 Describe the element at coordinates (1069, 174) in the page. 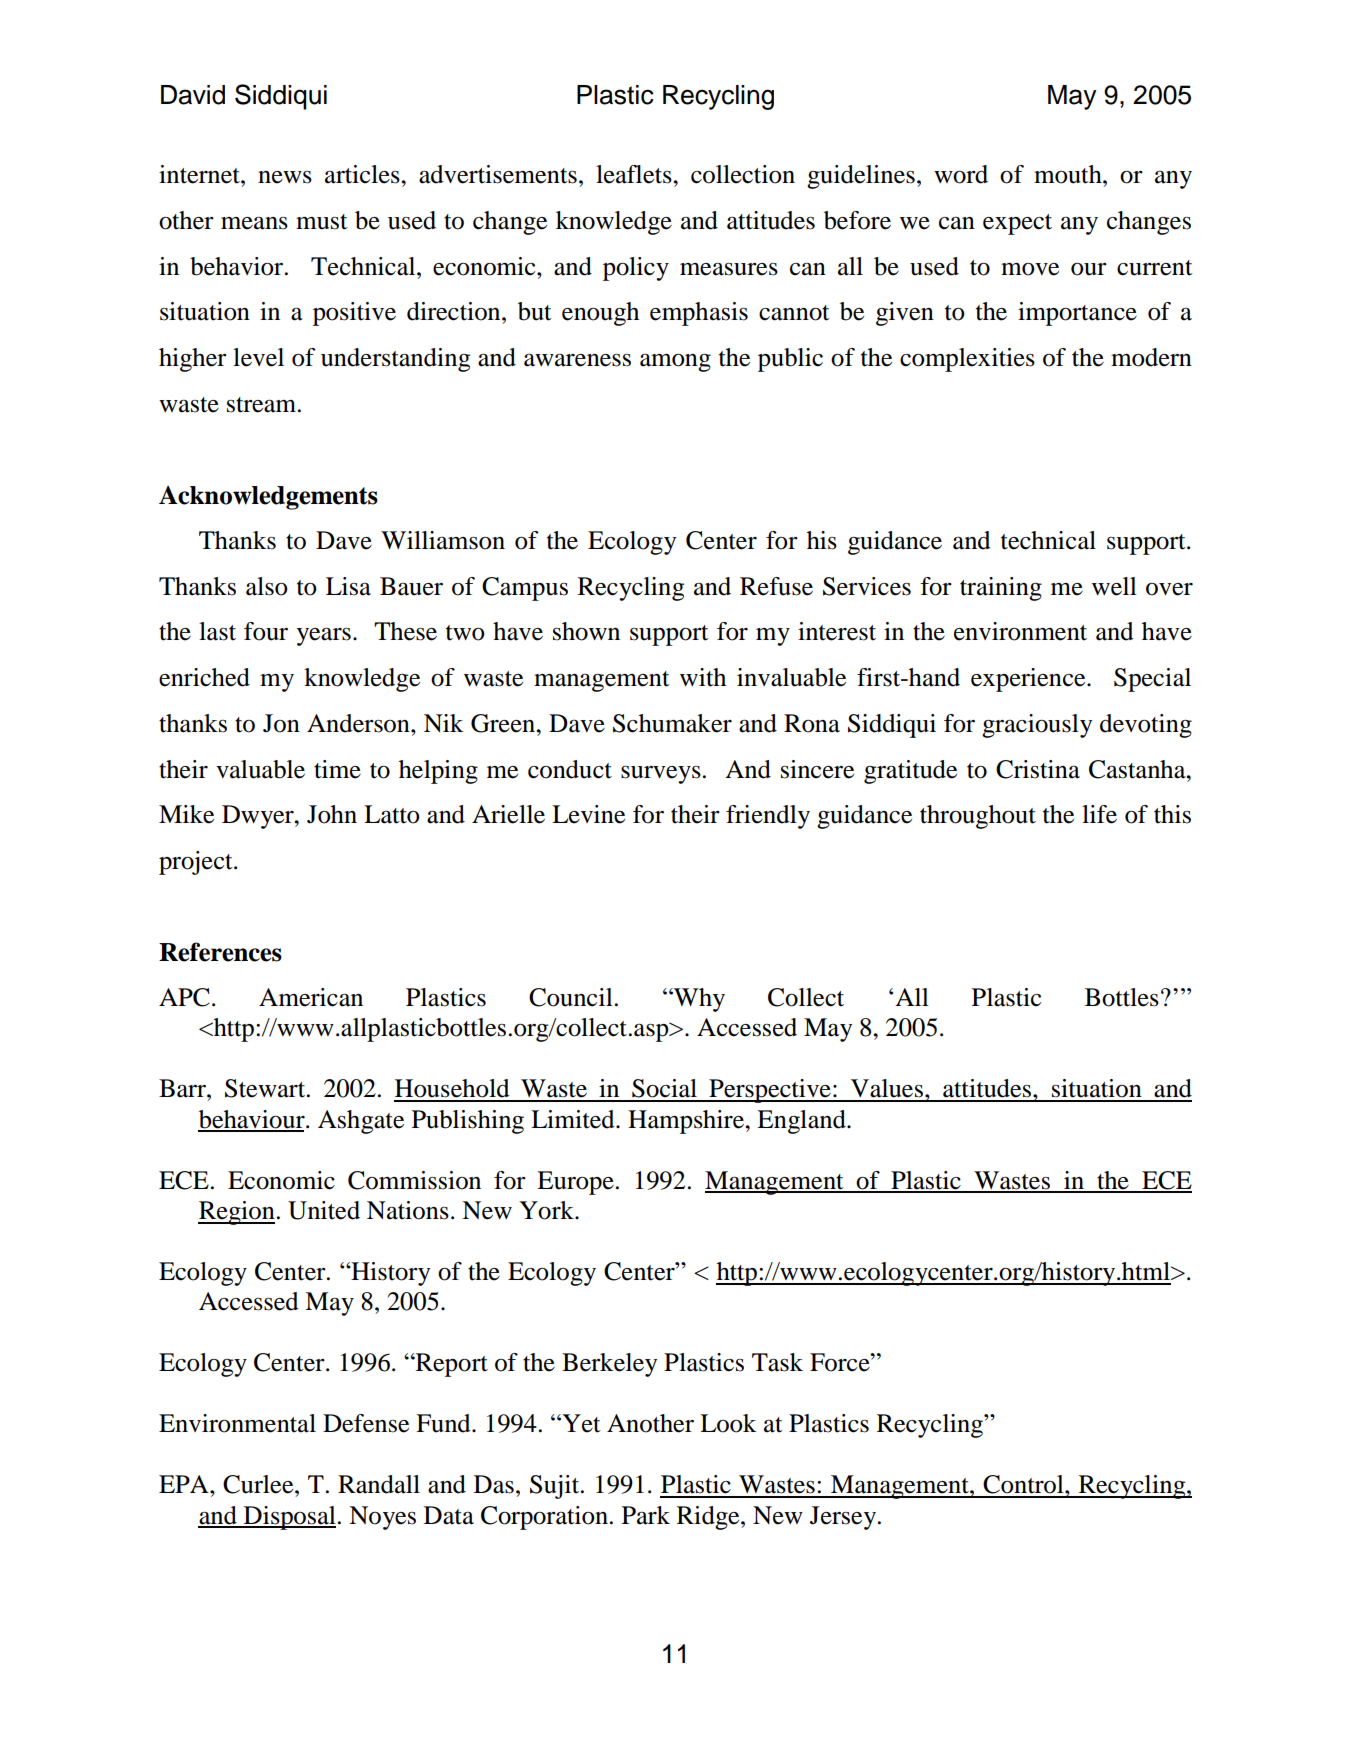

I see `mouth` at that location.
